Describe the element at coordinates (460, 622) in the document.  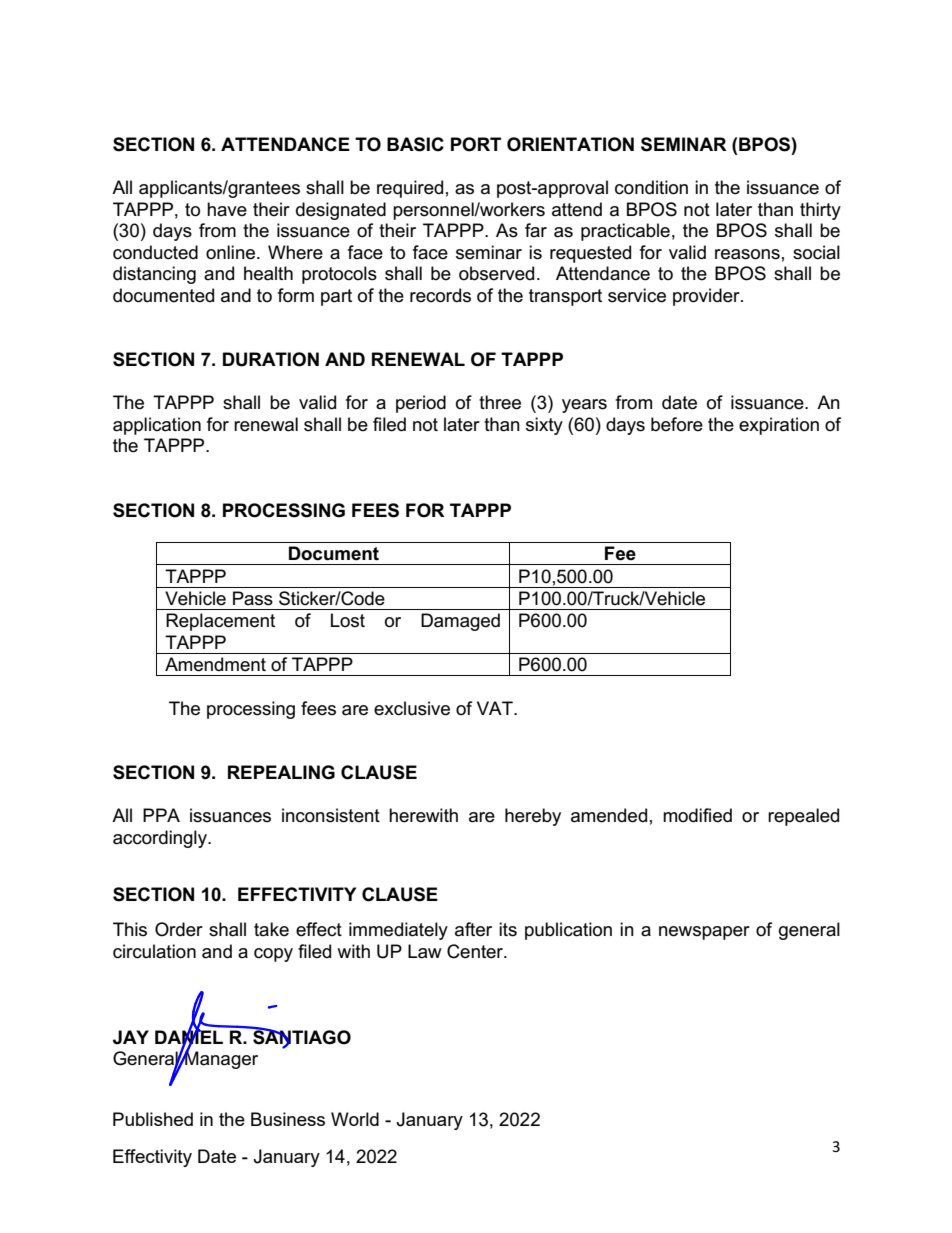
I see `Damaged` at that location.
